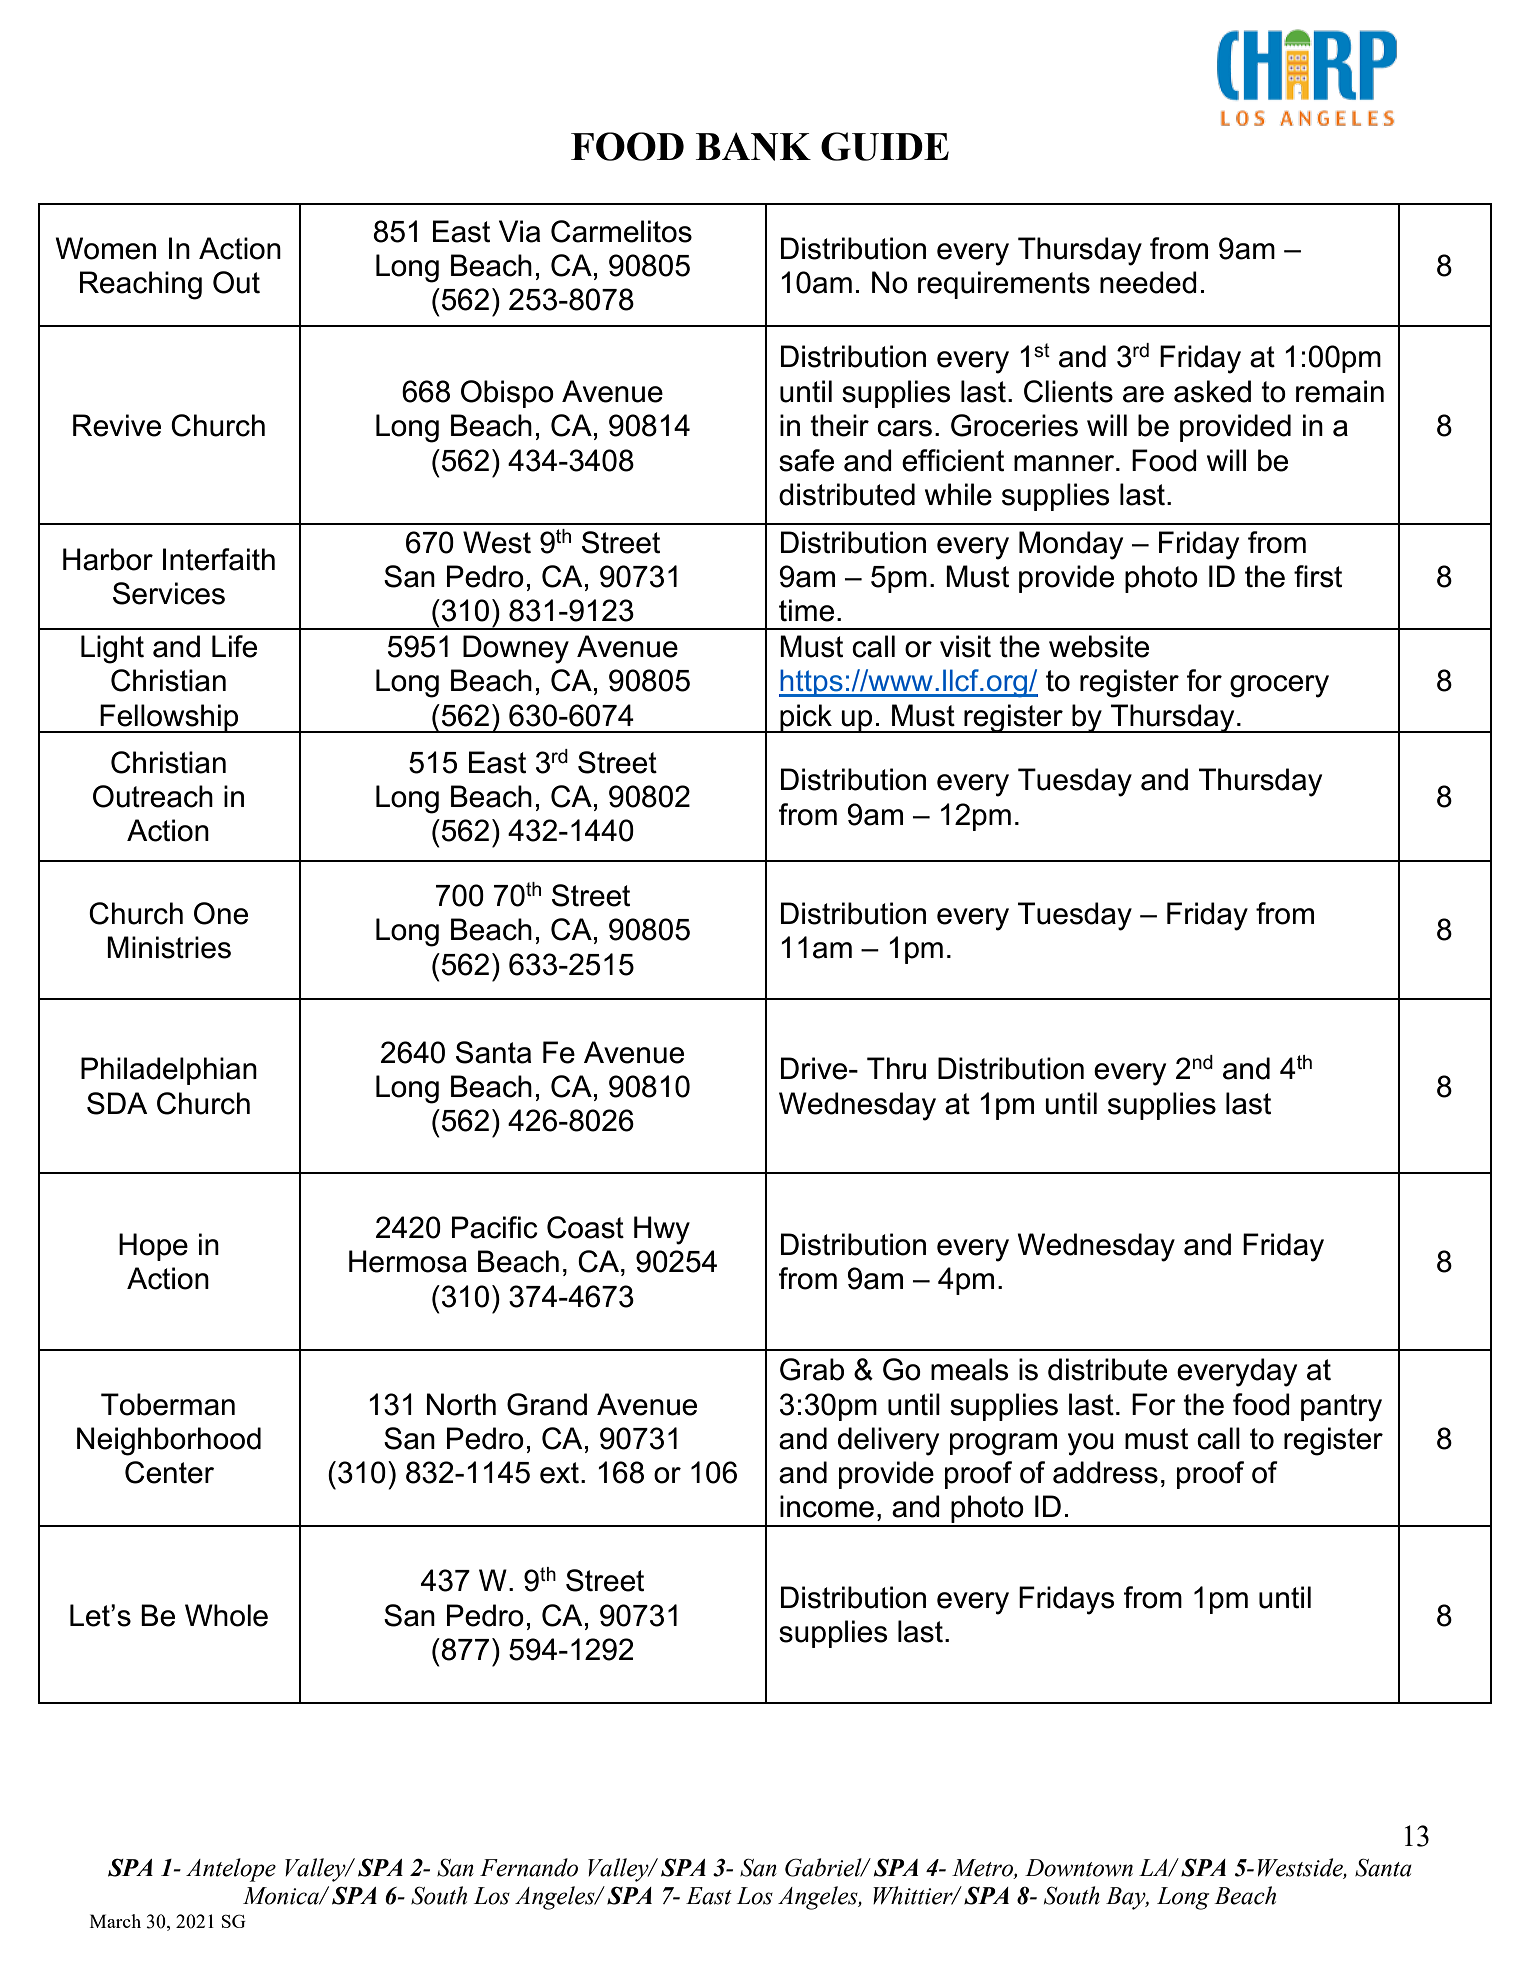 This screenshot has width=1521, height=1968. Describe the element at coordinates (1148, 282) in the screenshot. I see `needed` at that location.
